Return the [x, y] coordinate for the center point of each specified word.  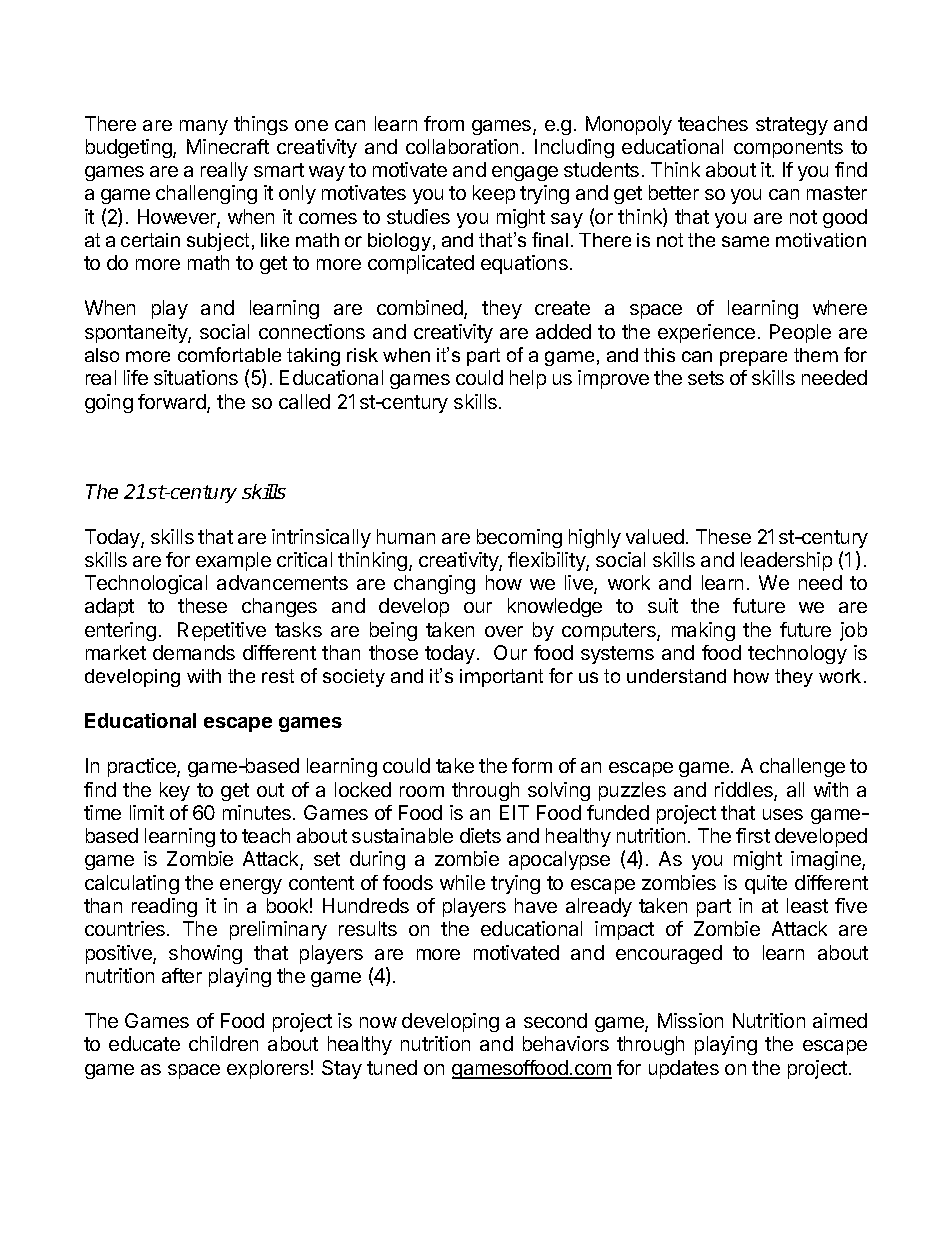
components [788, 149]
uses [783, 814]
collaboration [462, 146]
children [223, 1043]
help [528, 379]
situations [196, 377]
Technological [146, 584]
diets [480, 835]
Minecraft [228, 146]
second [555, 1020]
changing [434, 584]
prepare [753, 358]
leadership [786, 561]
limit [147, 812]
